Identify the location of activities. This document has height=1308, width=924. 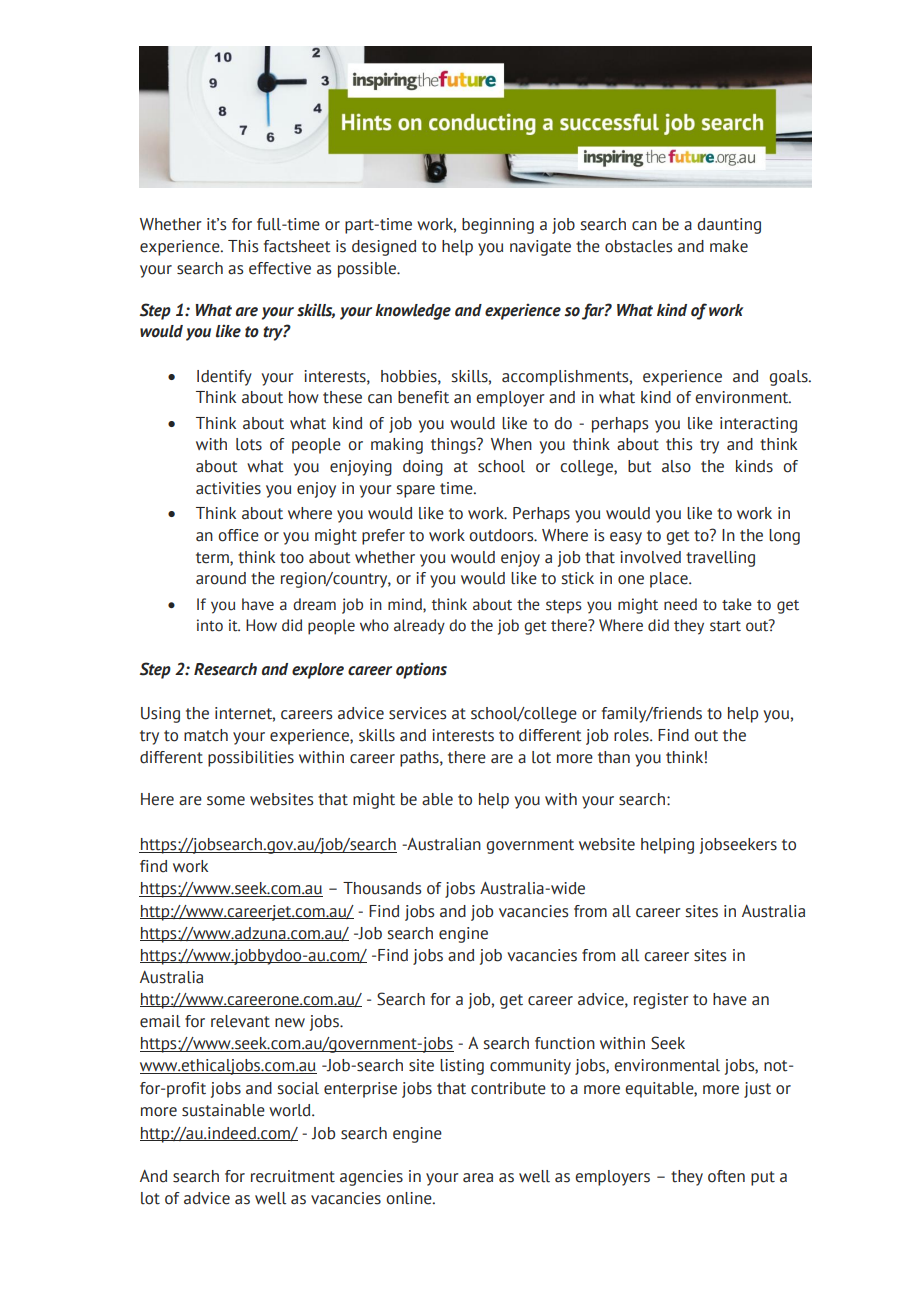
(228, 488).
